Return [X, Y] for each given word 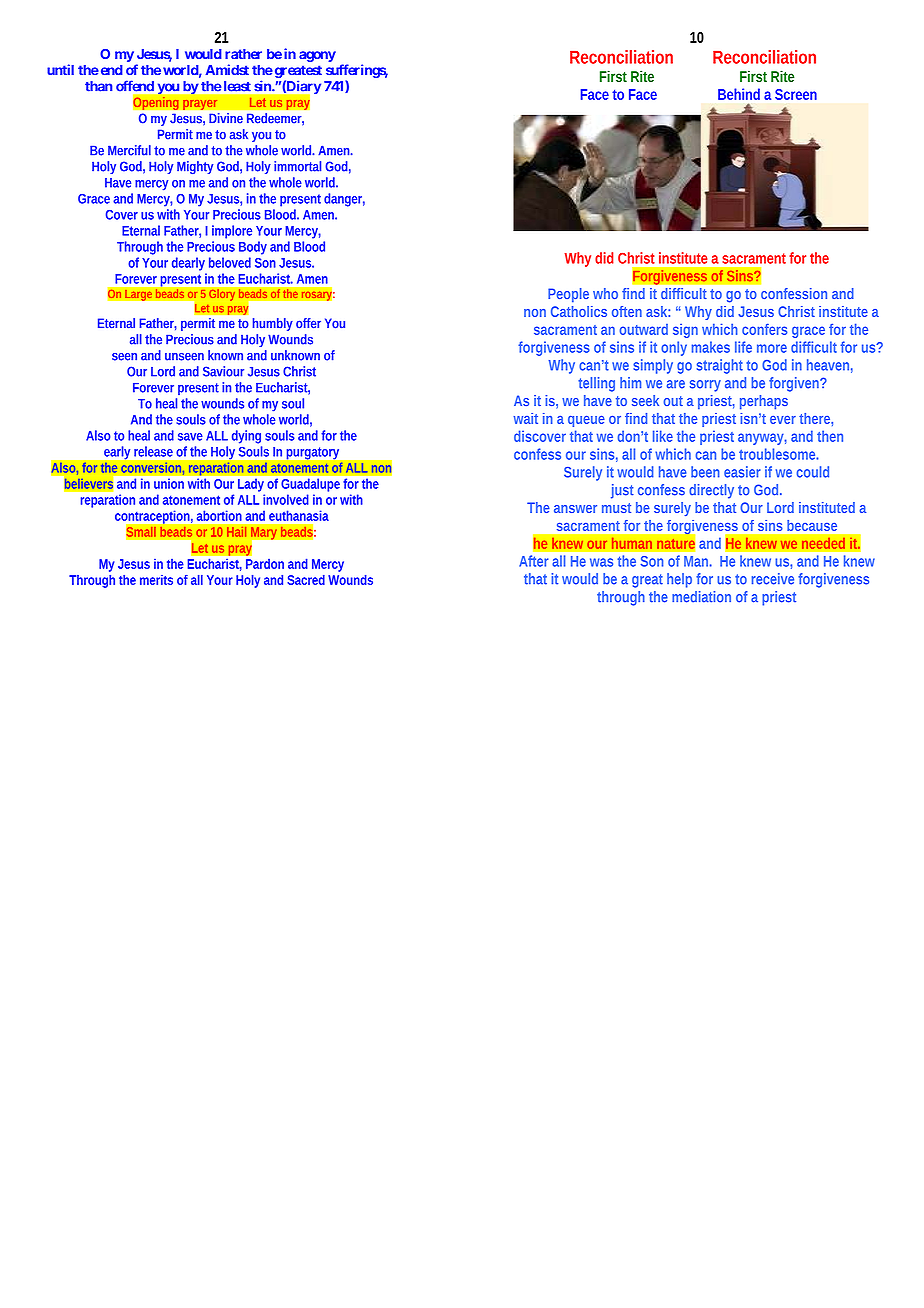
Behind [739, 94]
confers [764, 329]
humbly [273, 324]
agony [317, 56]
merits [156, 580]
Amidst [227, 69]
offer [308, 323]
